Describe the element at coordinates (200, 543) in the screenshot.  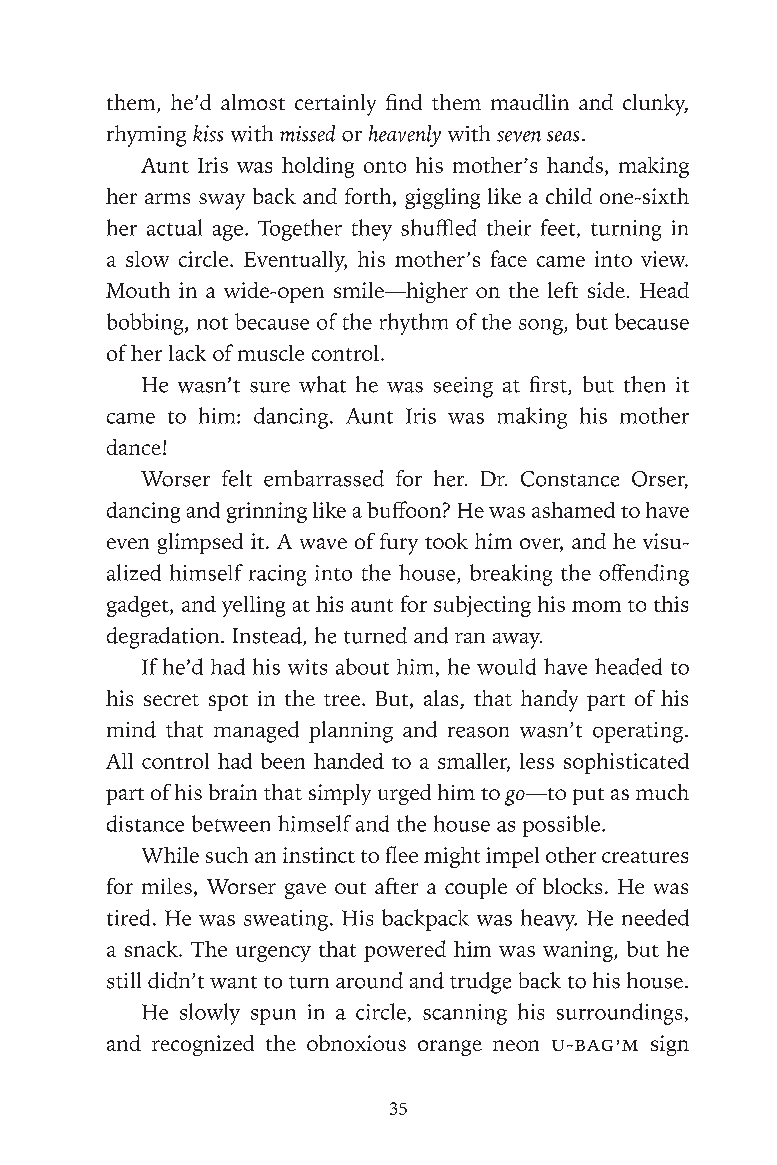
I see `glimpsed` at that location.
